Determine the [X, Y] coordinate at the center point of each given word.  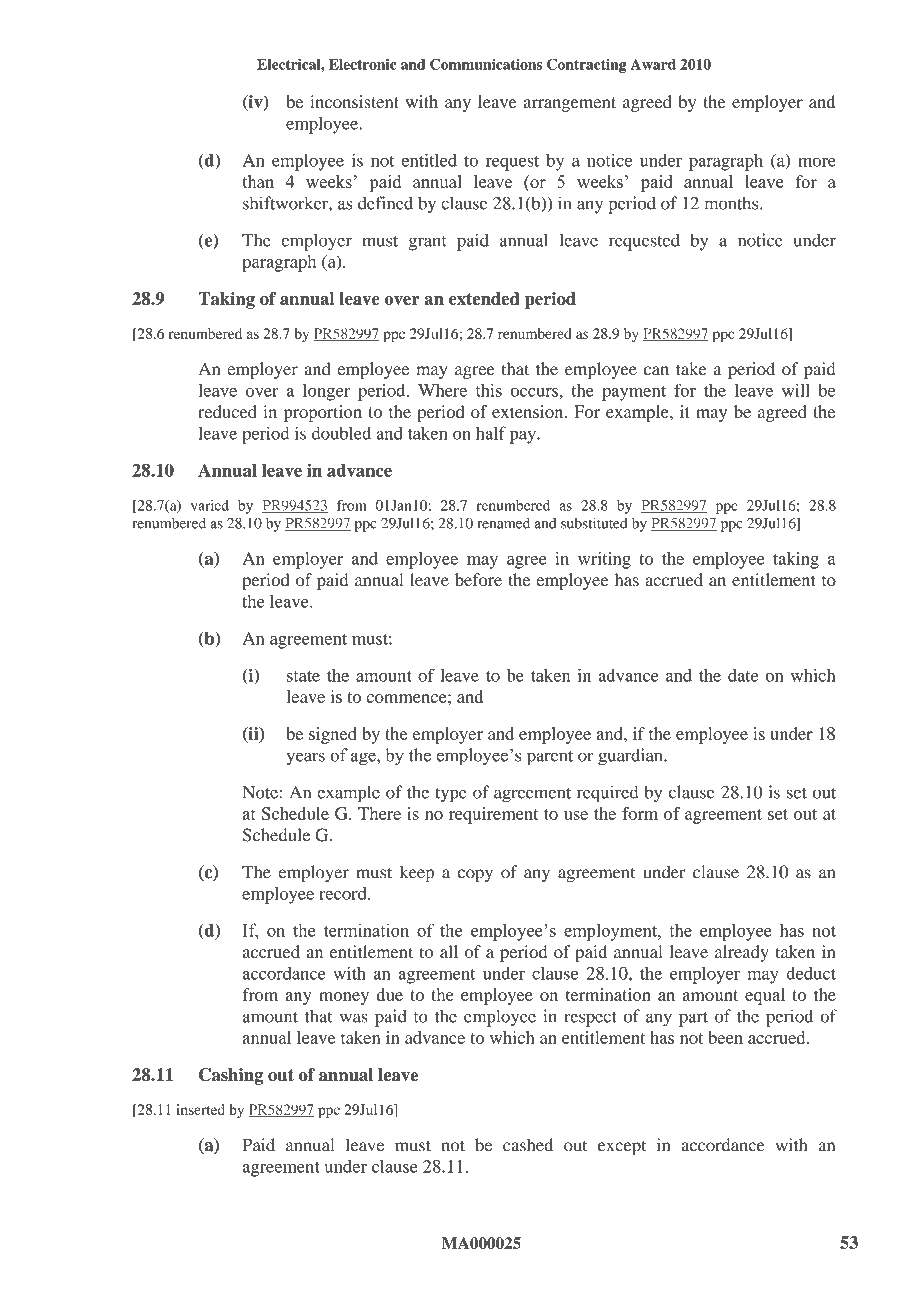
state [303, 676]
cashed [528, 1145]
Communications [486, 64]
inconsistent [354, 101]
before [478, 579]
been [725, 1037]
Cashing [231, 1076]
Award [653, 64]
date [743, 675]
